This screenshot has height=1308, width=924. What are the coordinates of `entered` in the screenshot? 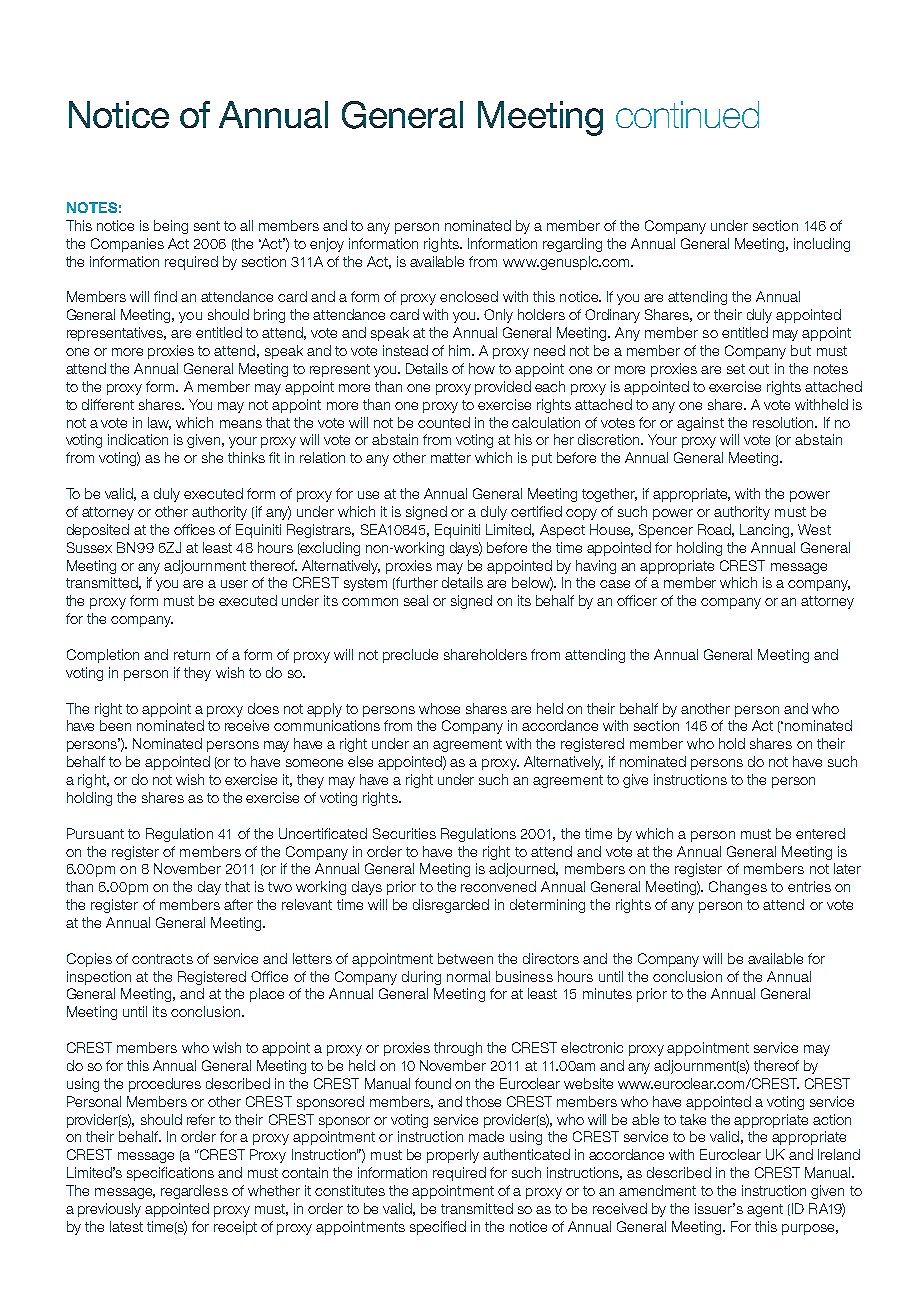 It's located at (820, 833).
